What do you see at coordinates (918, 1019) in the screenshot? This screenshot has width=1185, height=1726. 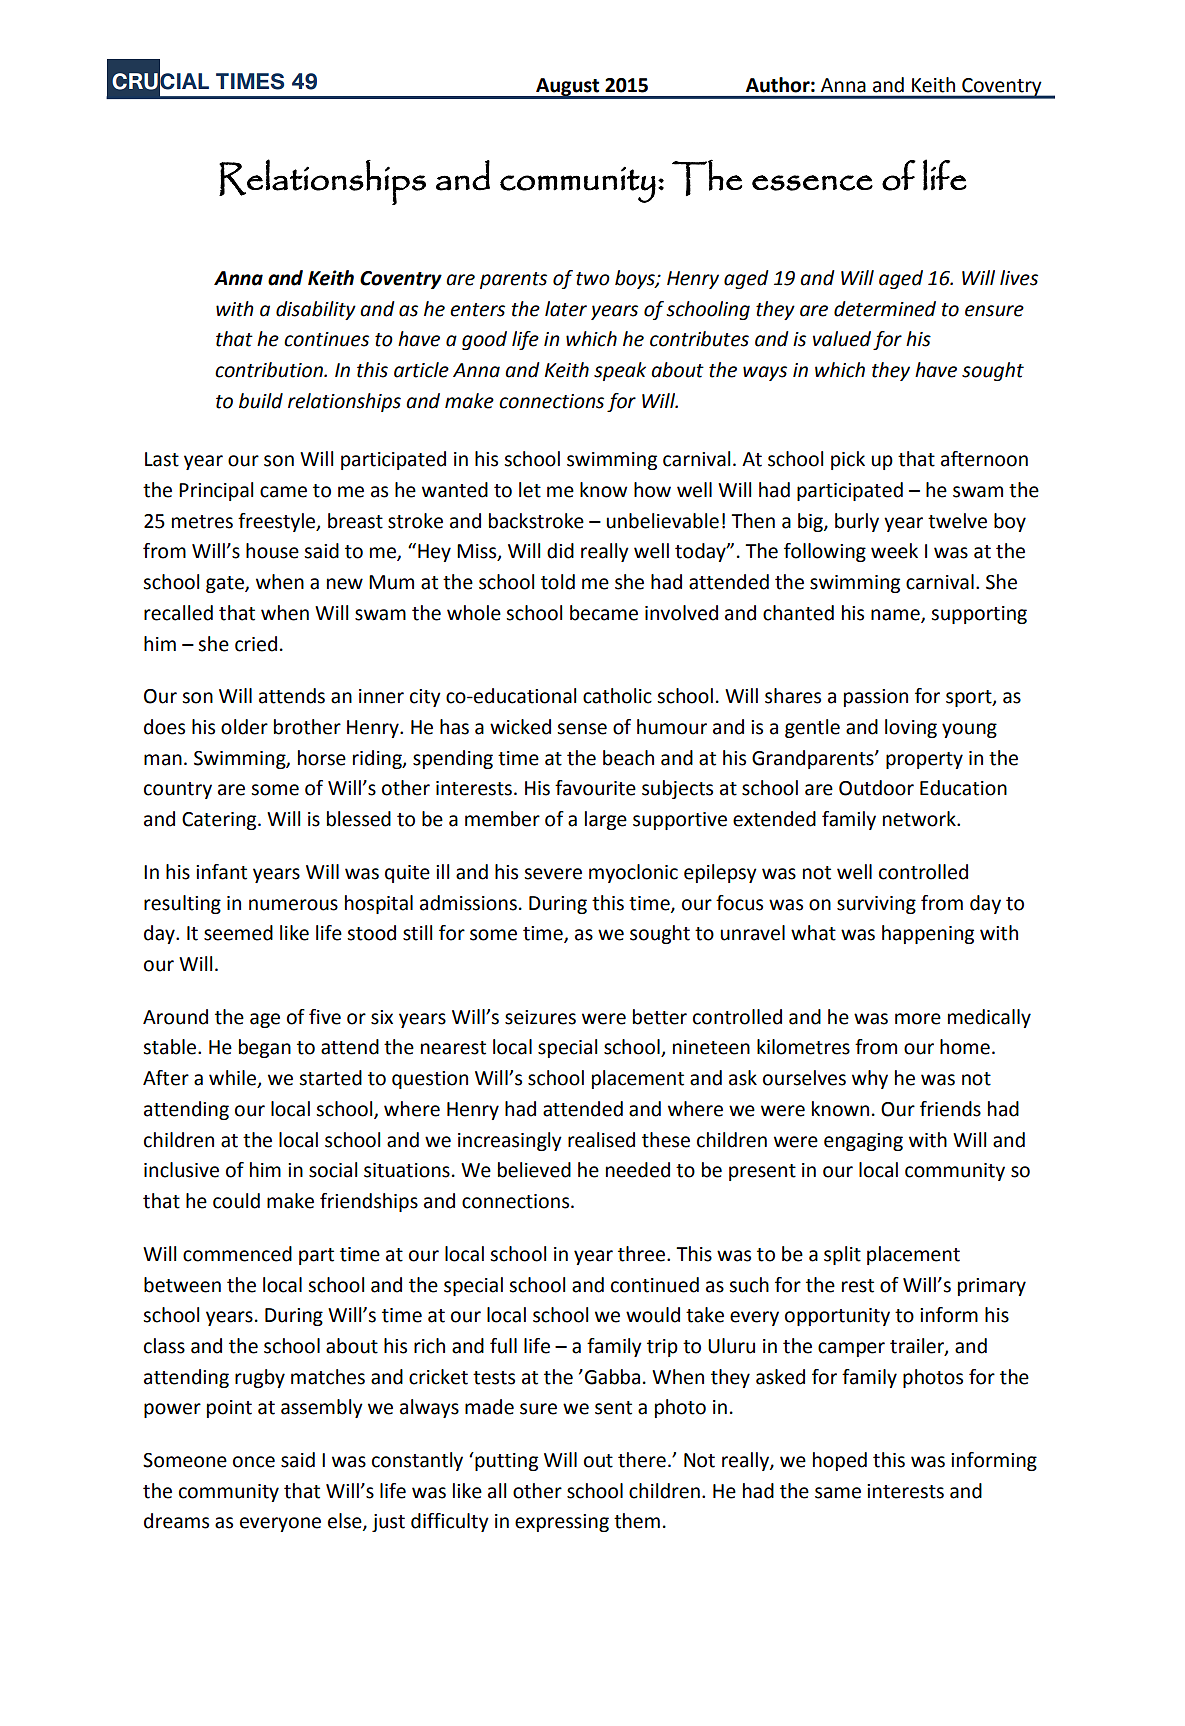 I see `more` at bounding box center [918, 1019].
